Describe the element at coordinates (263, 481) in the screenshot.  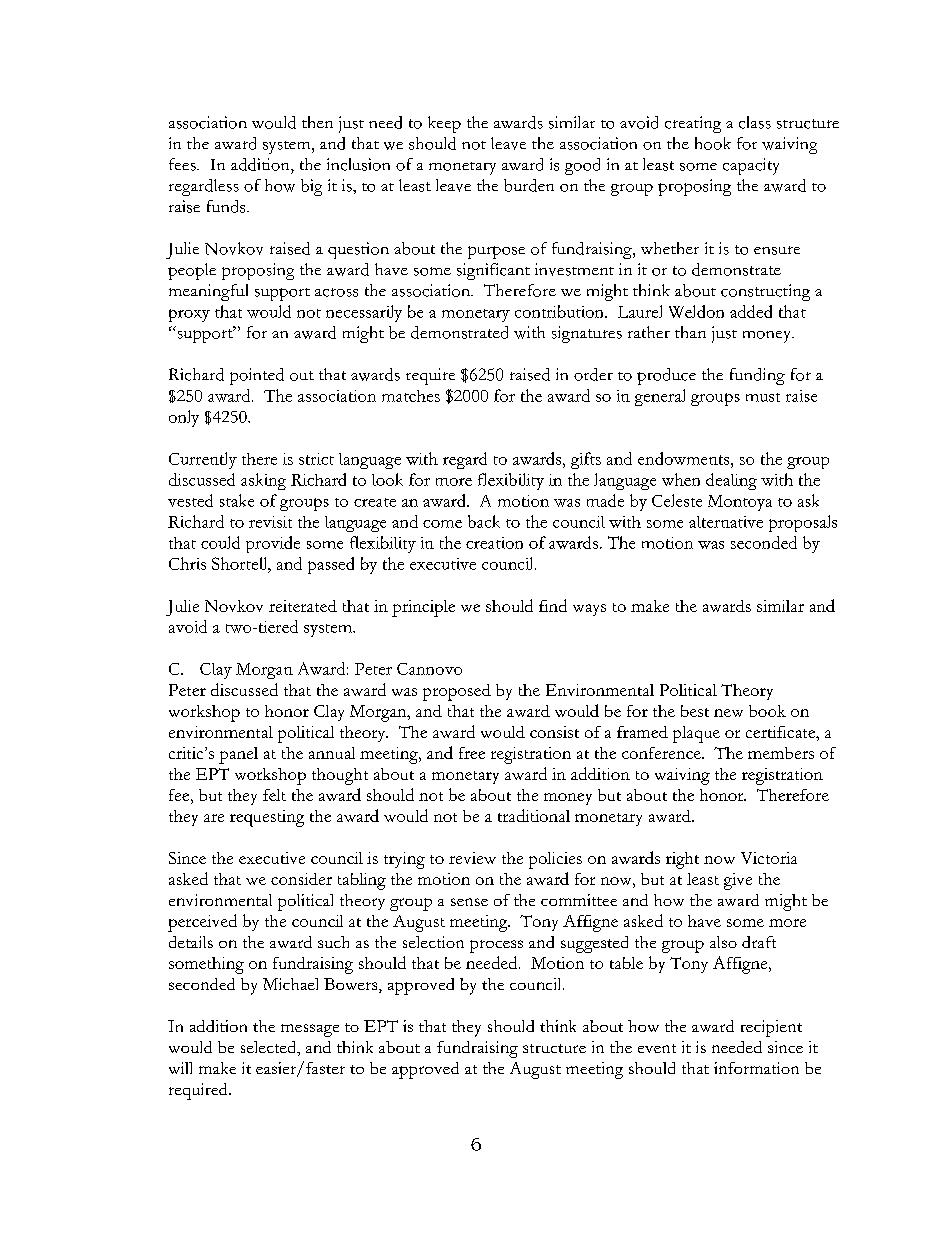
I see `asking` at that location.
